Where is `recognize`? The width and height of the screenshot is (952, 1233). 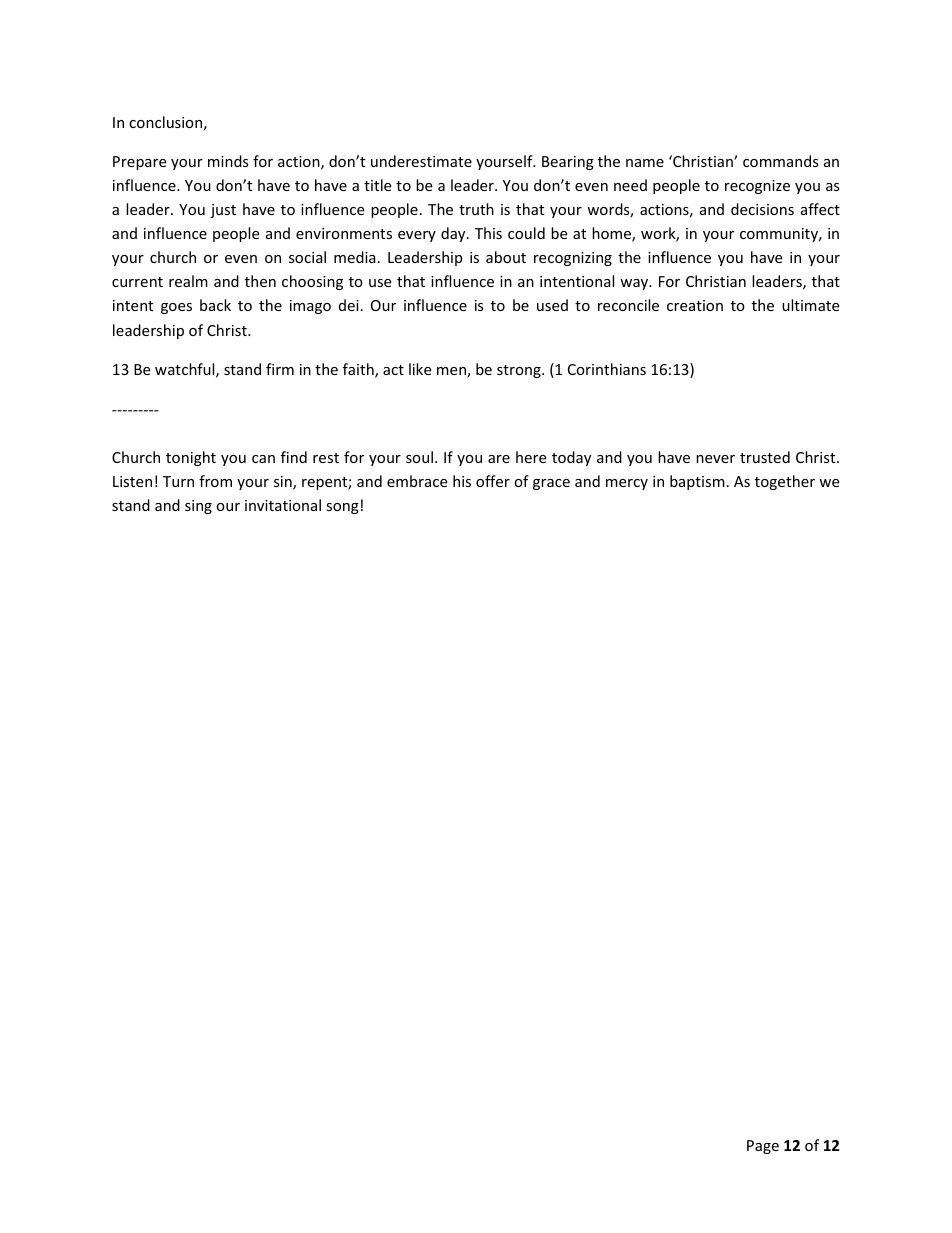 recognize is located at coordinates (757, 187).
